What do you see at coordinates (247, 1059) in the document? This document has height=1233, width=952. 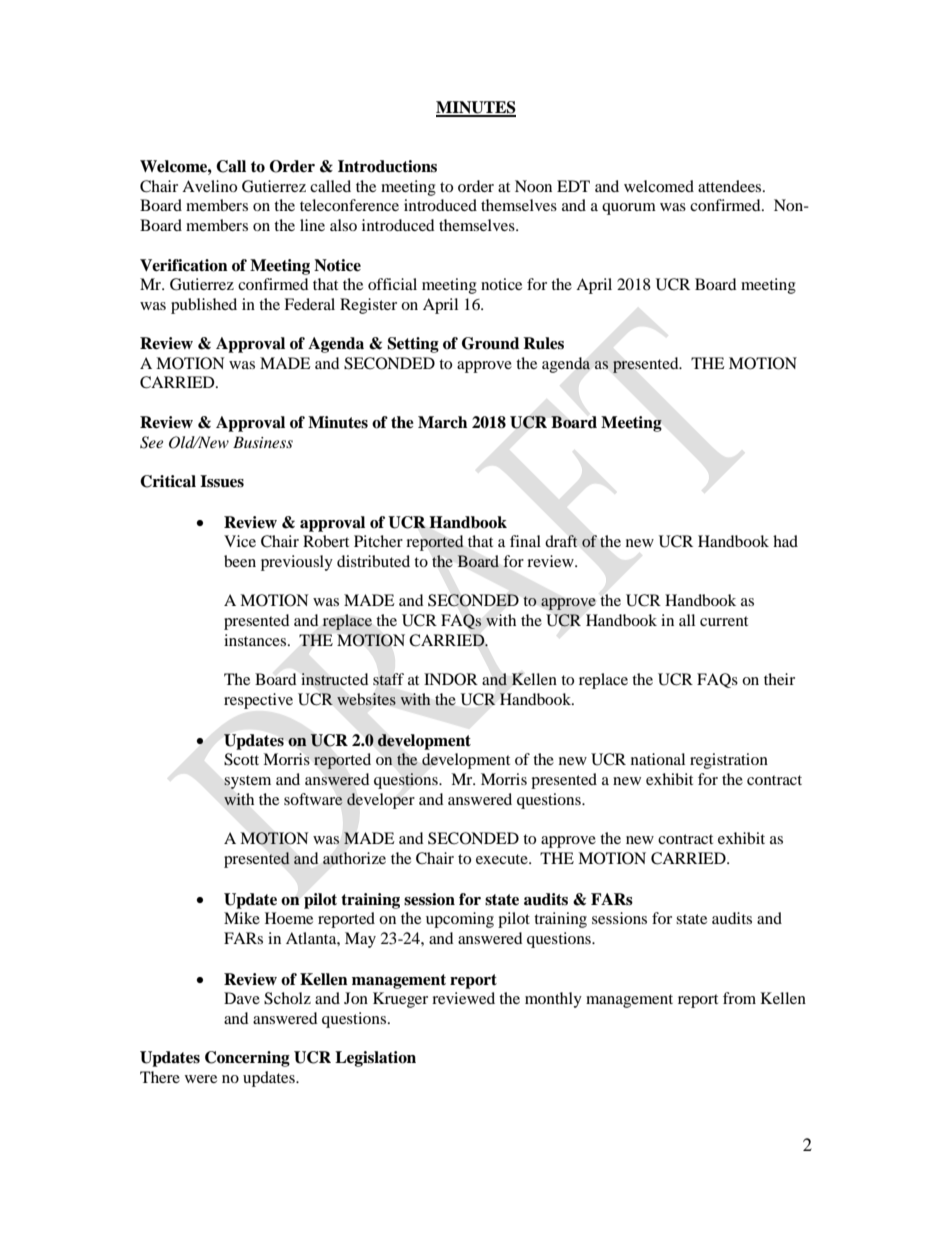 I see `Concerning` at bounding box center [247, 1059].
